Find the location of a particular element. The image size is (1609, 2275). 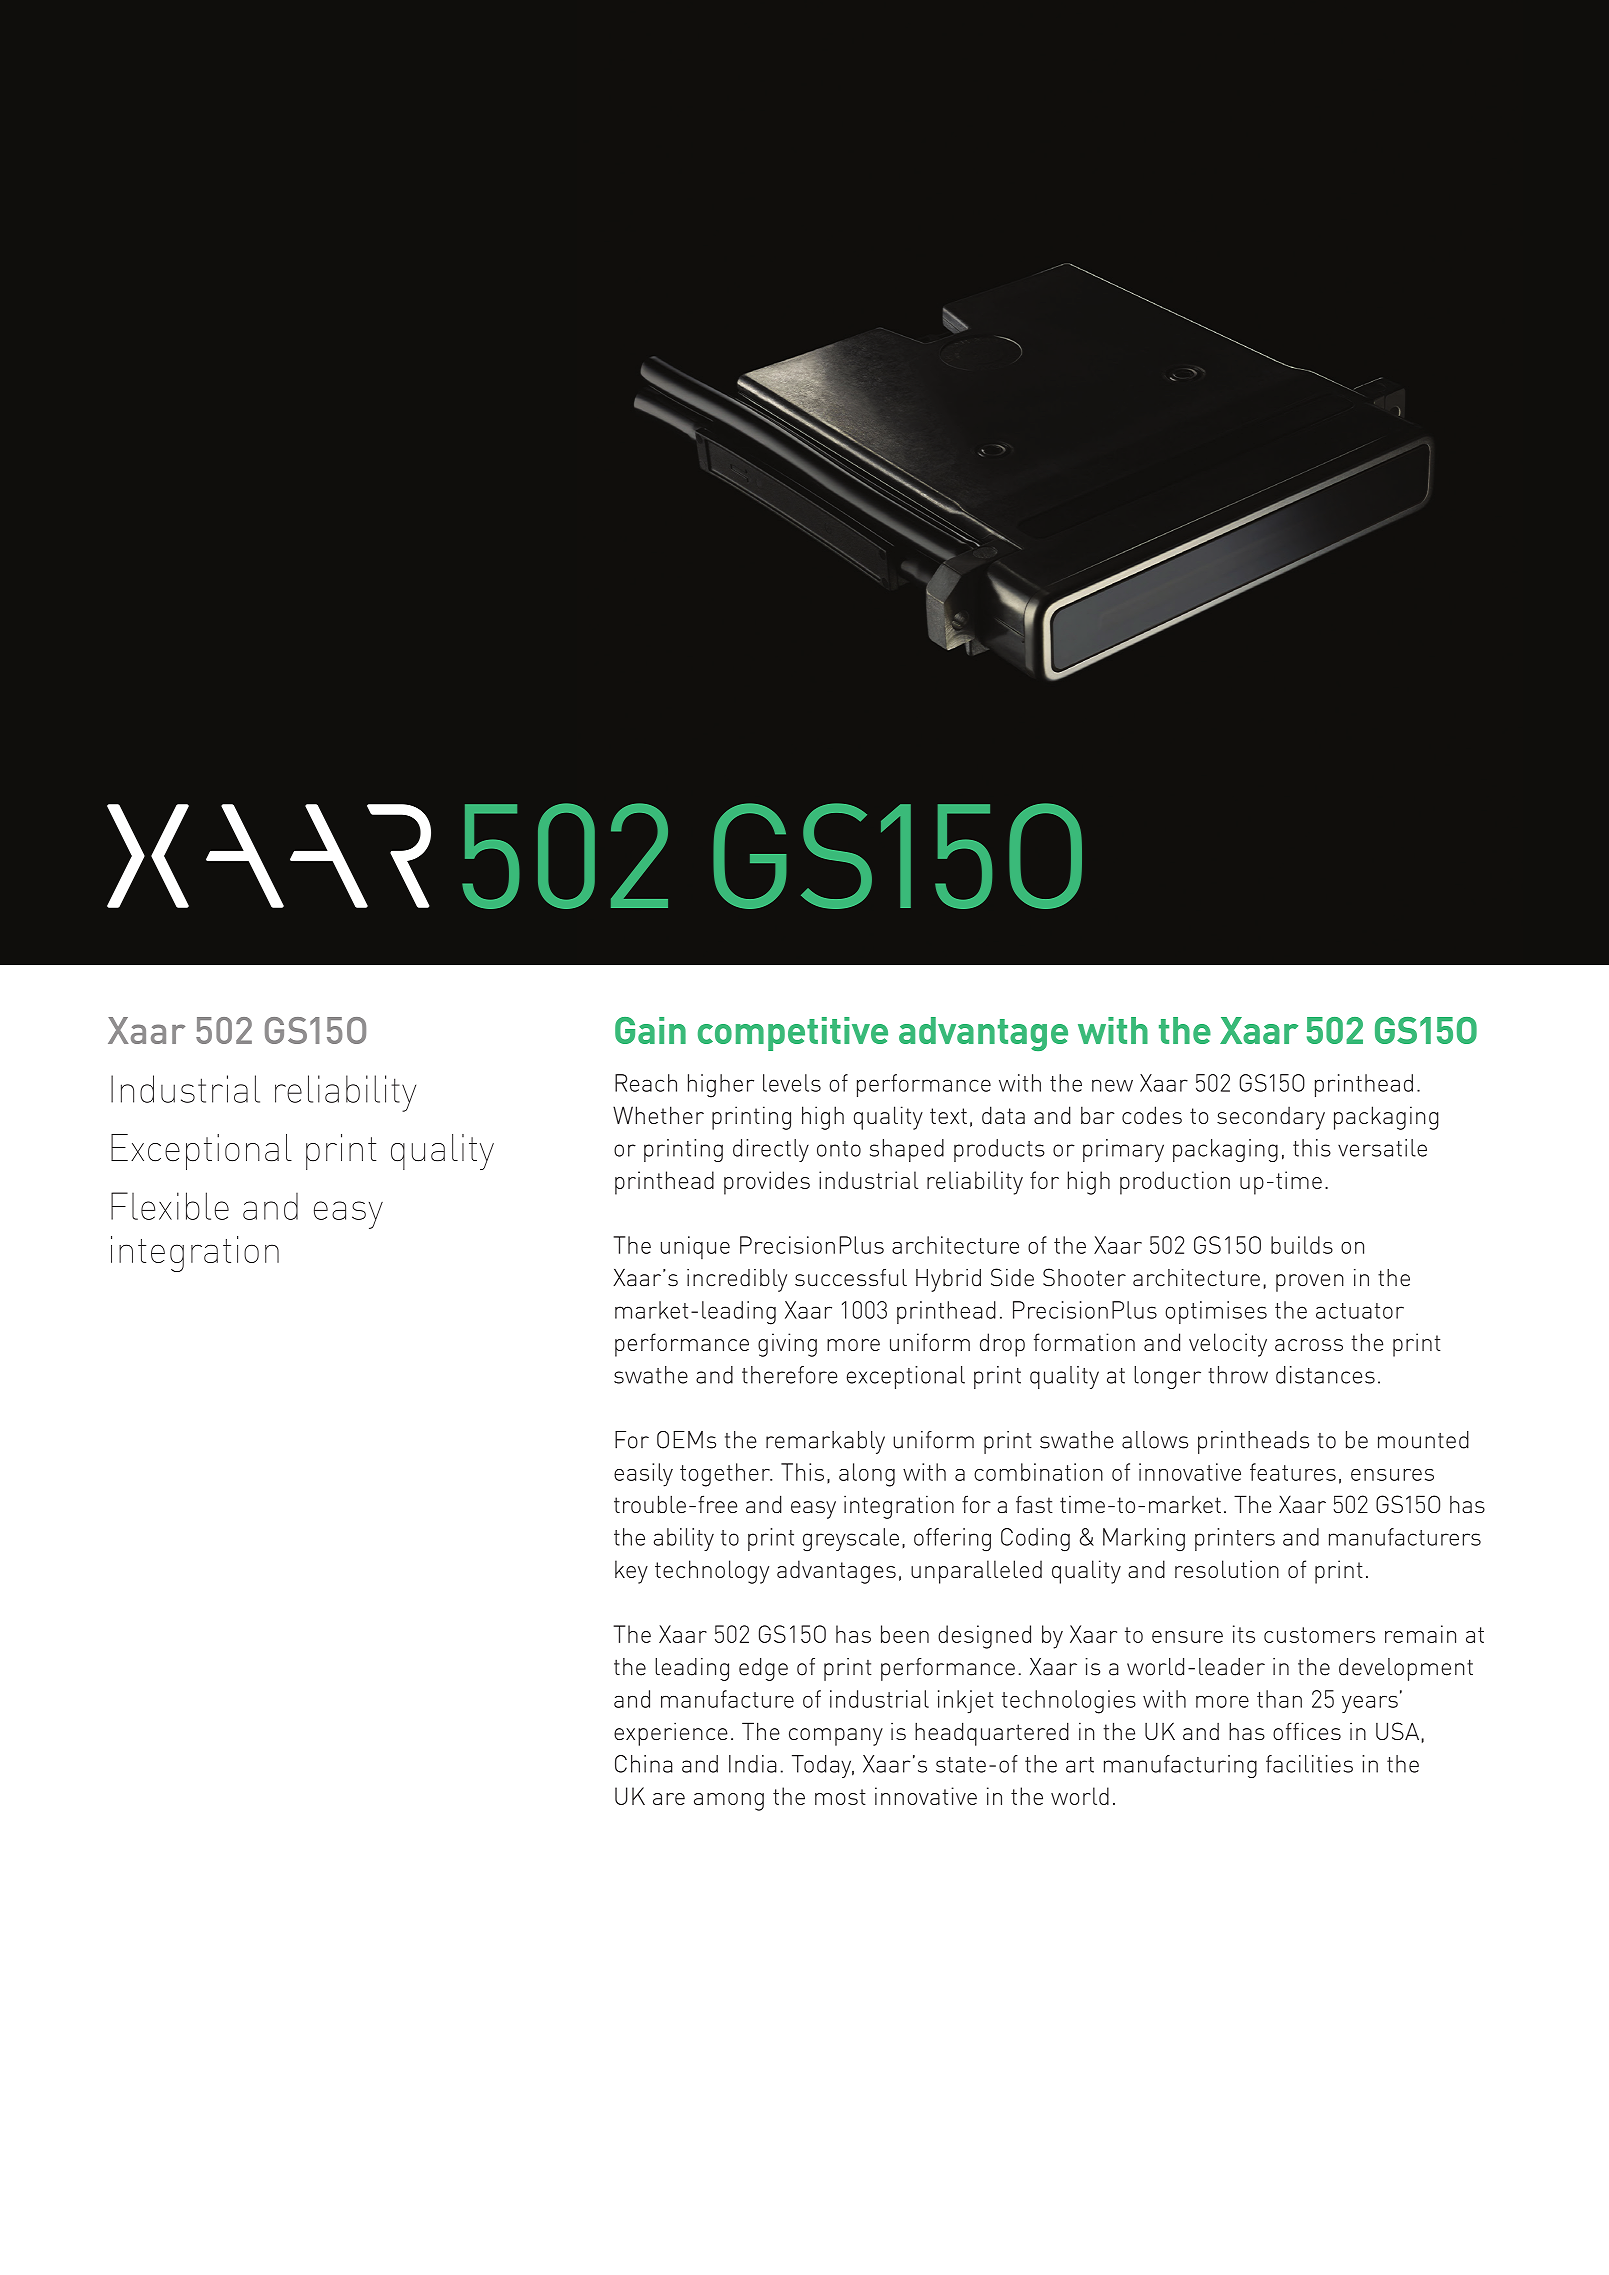

competitive is located at coordinates (793, 1034).
